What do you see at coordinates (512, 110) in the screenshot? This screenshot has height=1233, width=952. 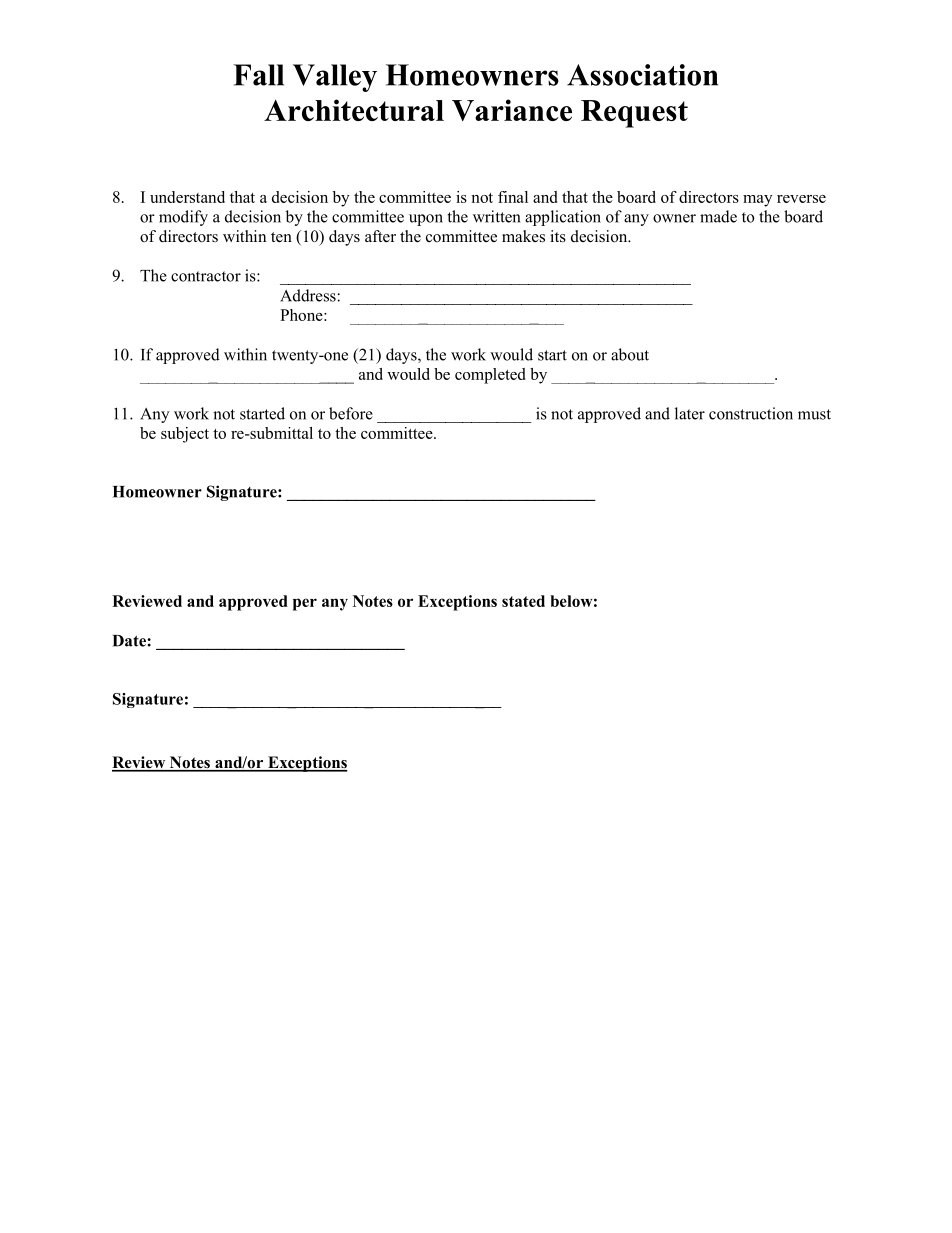 I see `Variance` at bounding box center [512, 110].
